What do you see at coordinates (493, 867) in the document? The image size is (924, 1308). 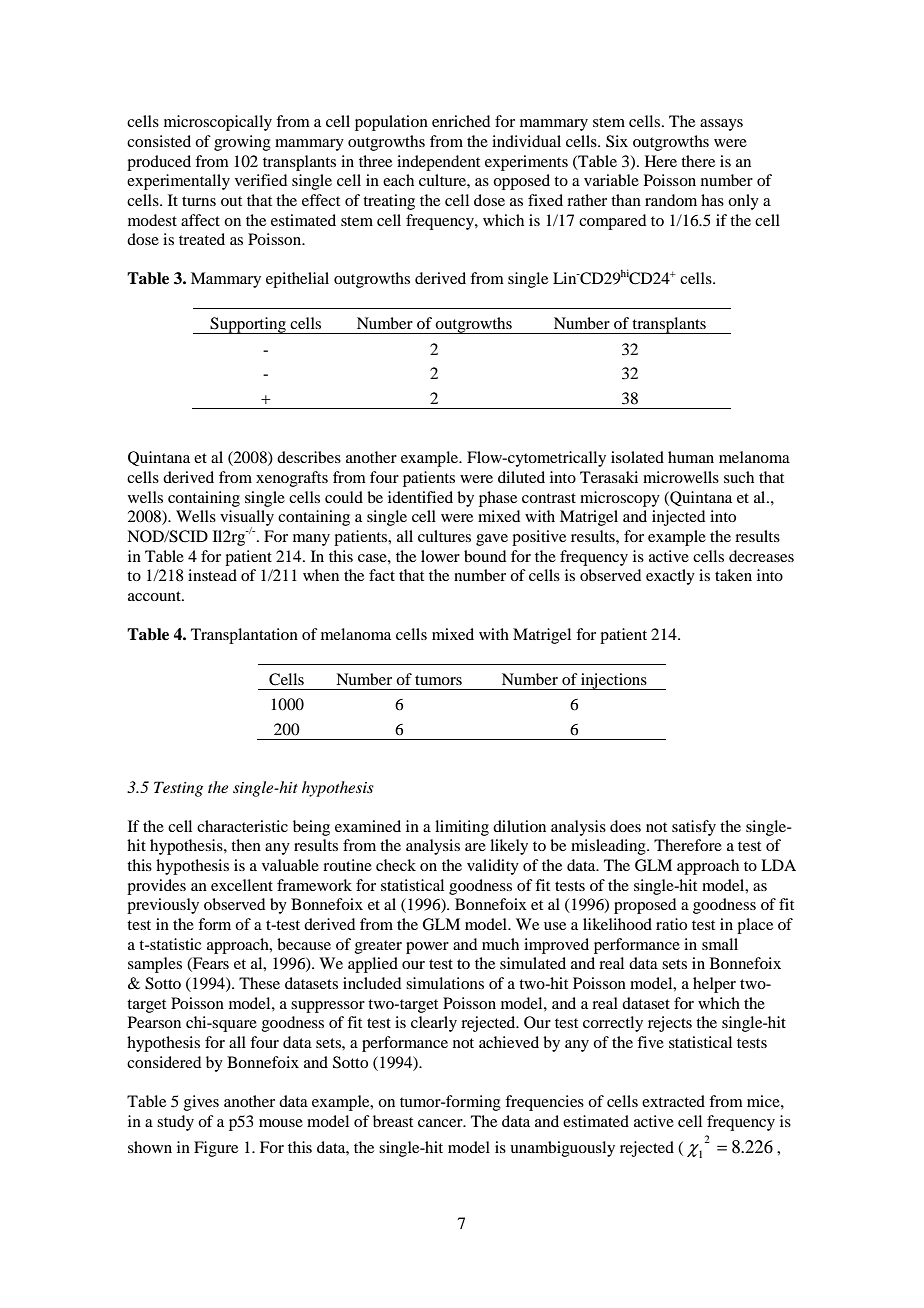 I see `validity` at bounding box center [493, 867].
